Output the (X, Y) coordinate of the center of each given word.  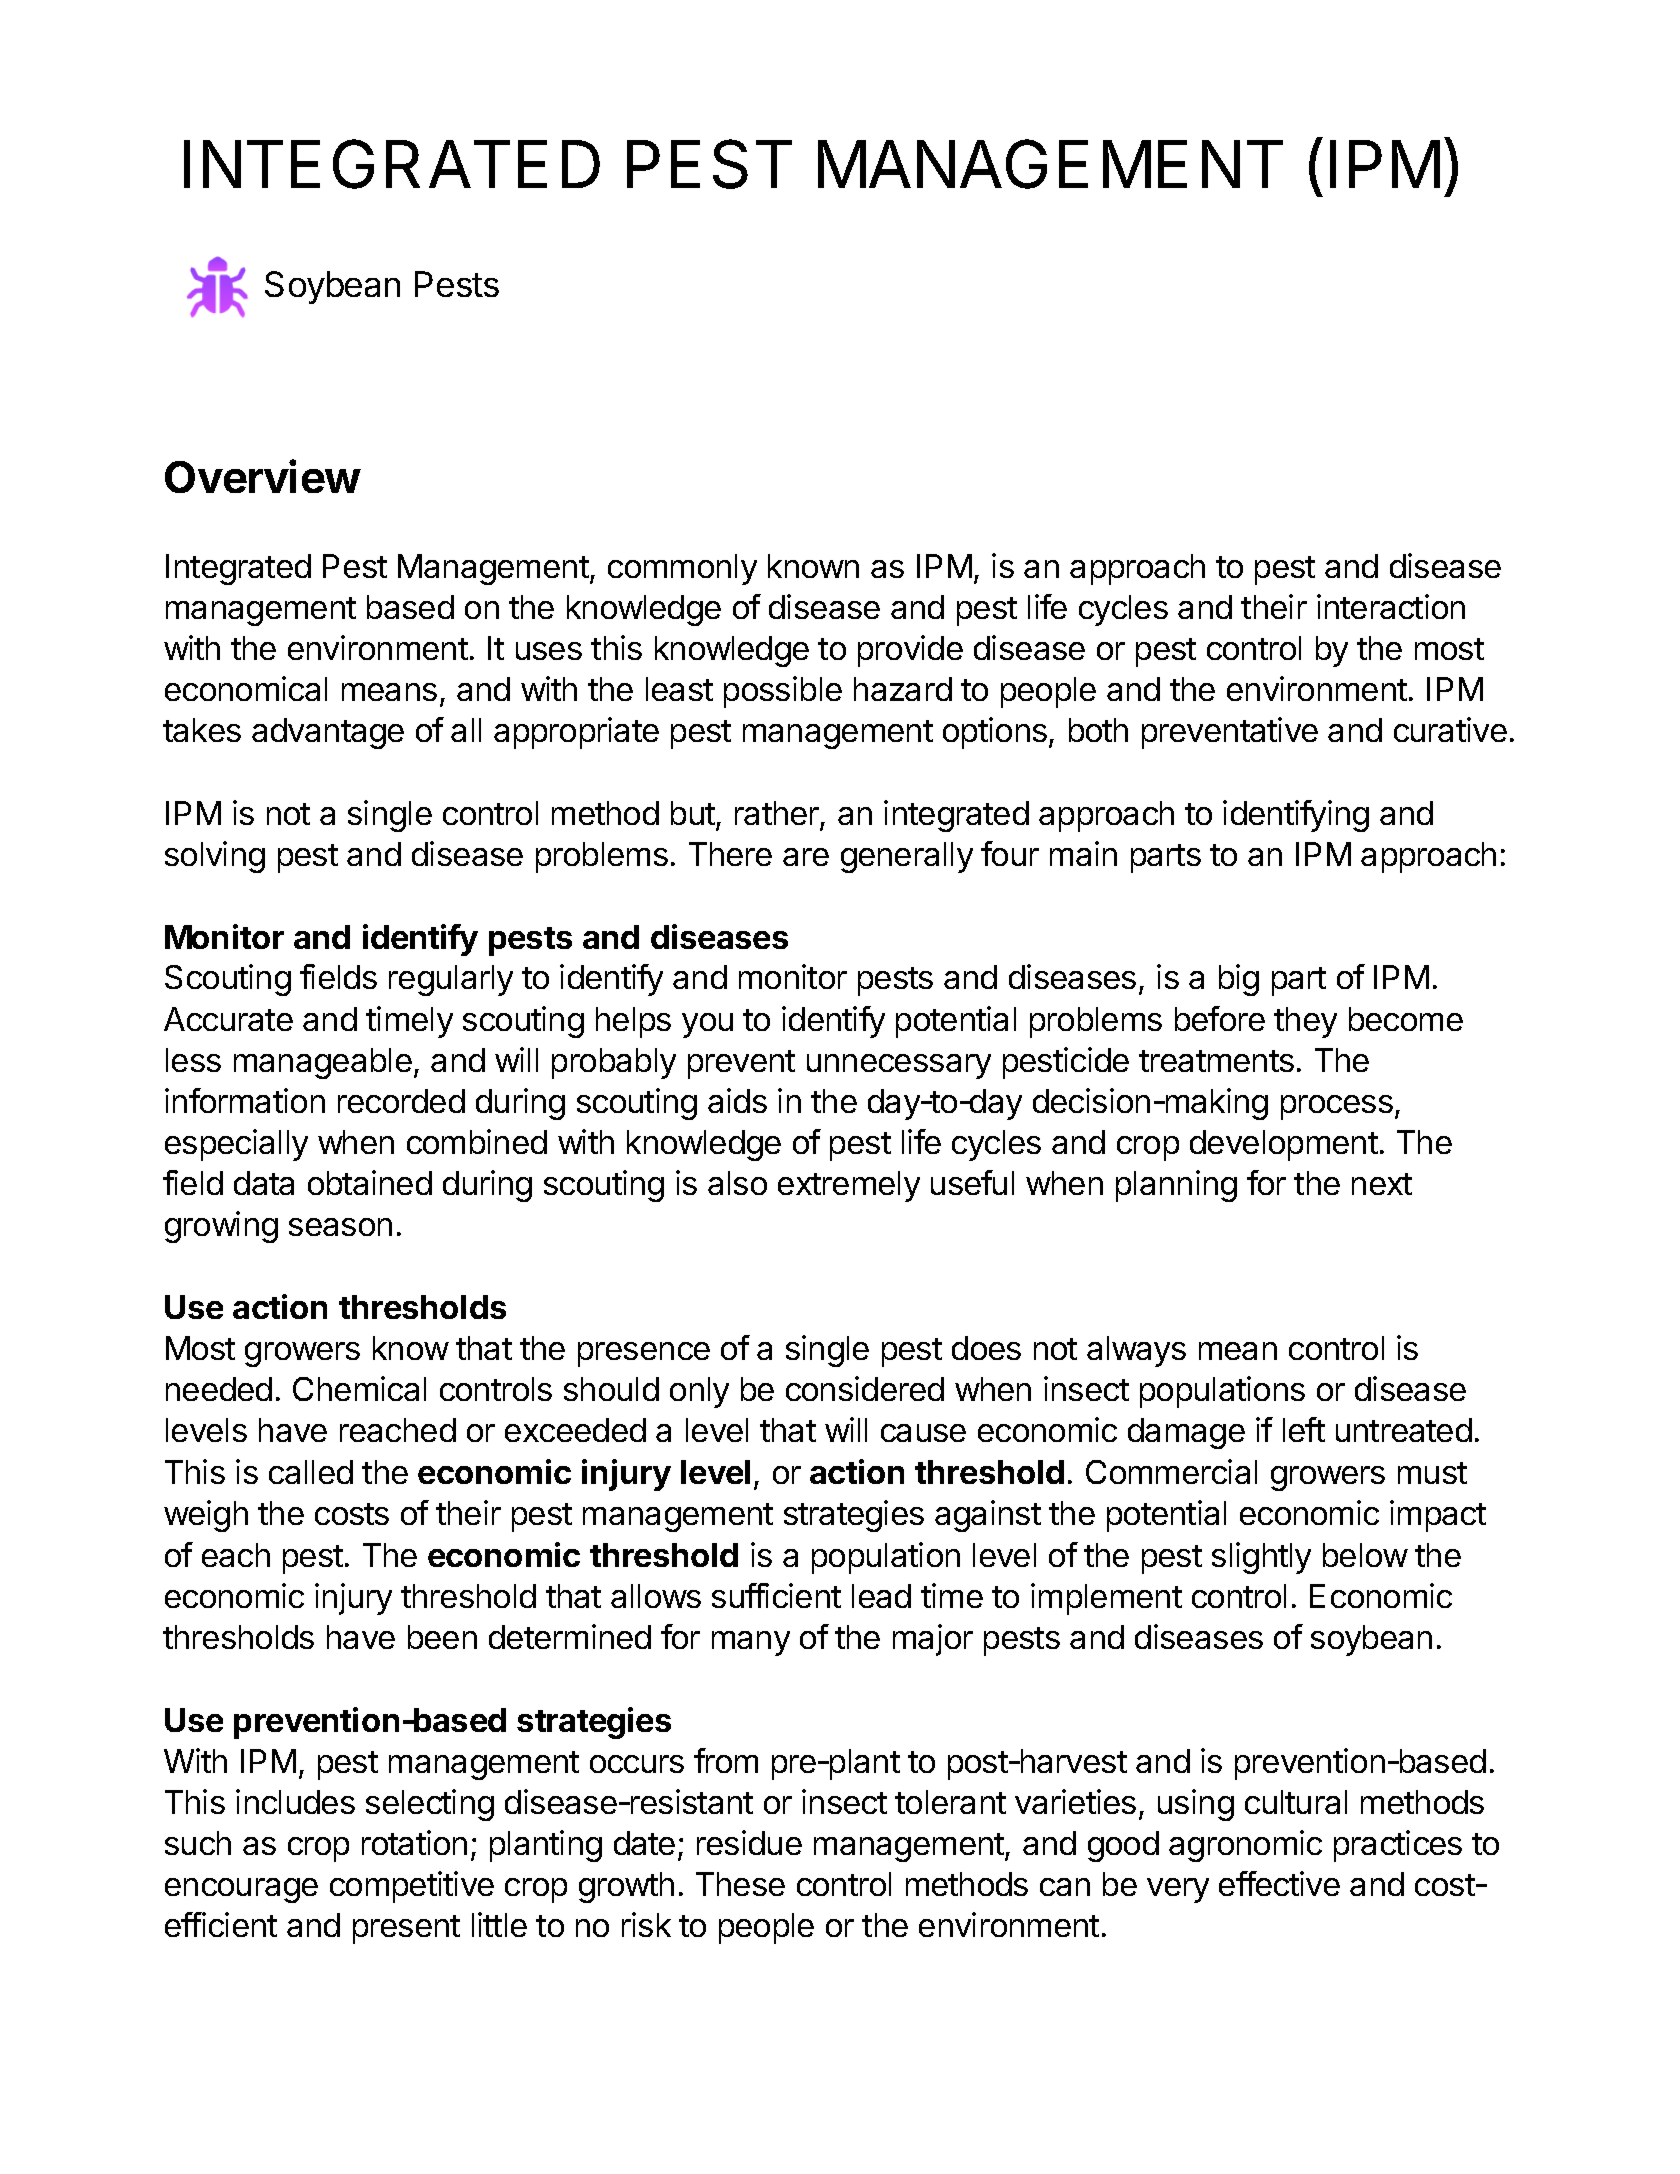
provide (910, 651)
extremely (849, 1186)
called (311, 1472)
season (340, 1227)
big (1239, 980)
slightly (1261, 1558)
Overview (263, 476)
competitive (412, 1887)
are (806, 857)
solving (215, 857)
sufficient (776, 1595)
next (1382, 1184)
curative (1450, 729)
